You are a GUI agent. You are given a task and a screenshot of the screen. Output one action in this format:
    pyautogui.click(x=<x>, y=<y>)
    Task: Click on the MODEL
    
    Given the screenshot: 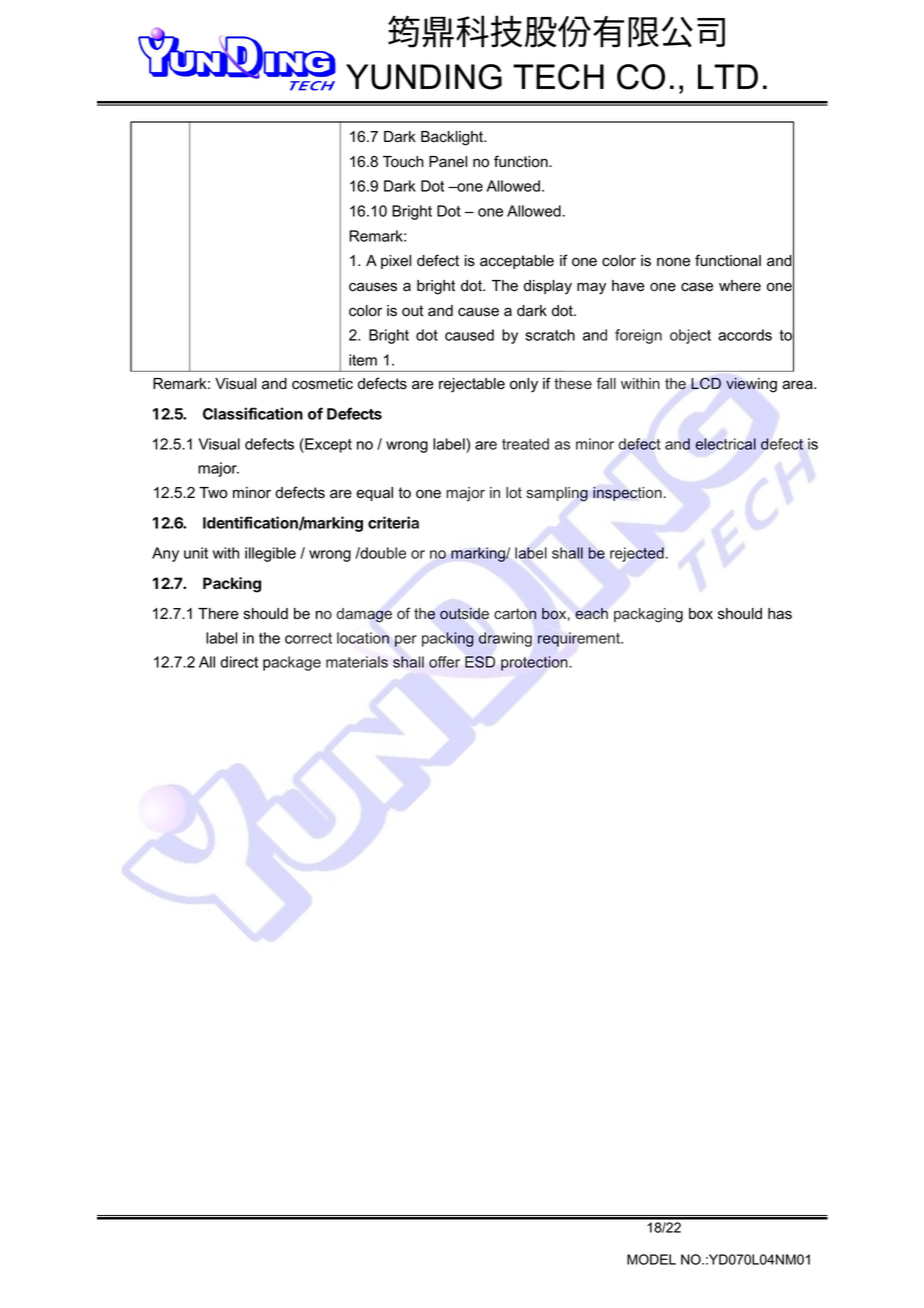 What is the action you would take?
    pyautogui.click(x=651, y=1259)
